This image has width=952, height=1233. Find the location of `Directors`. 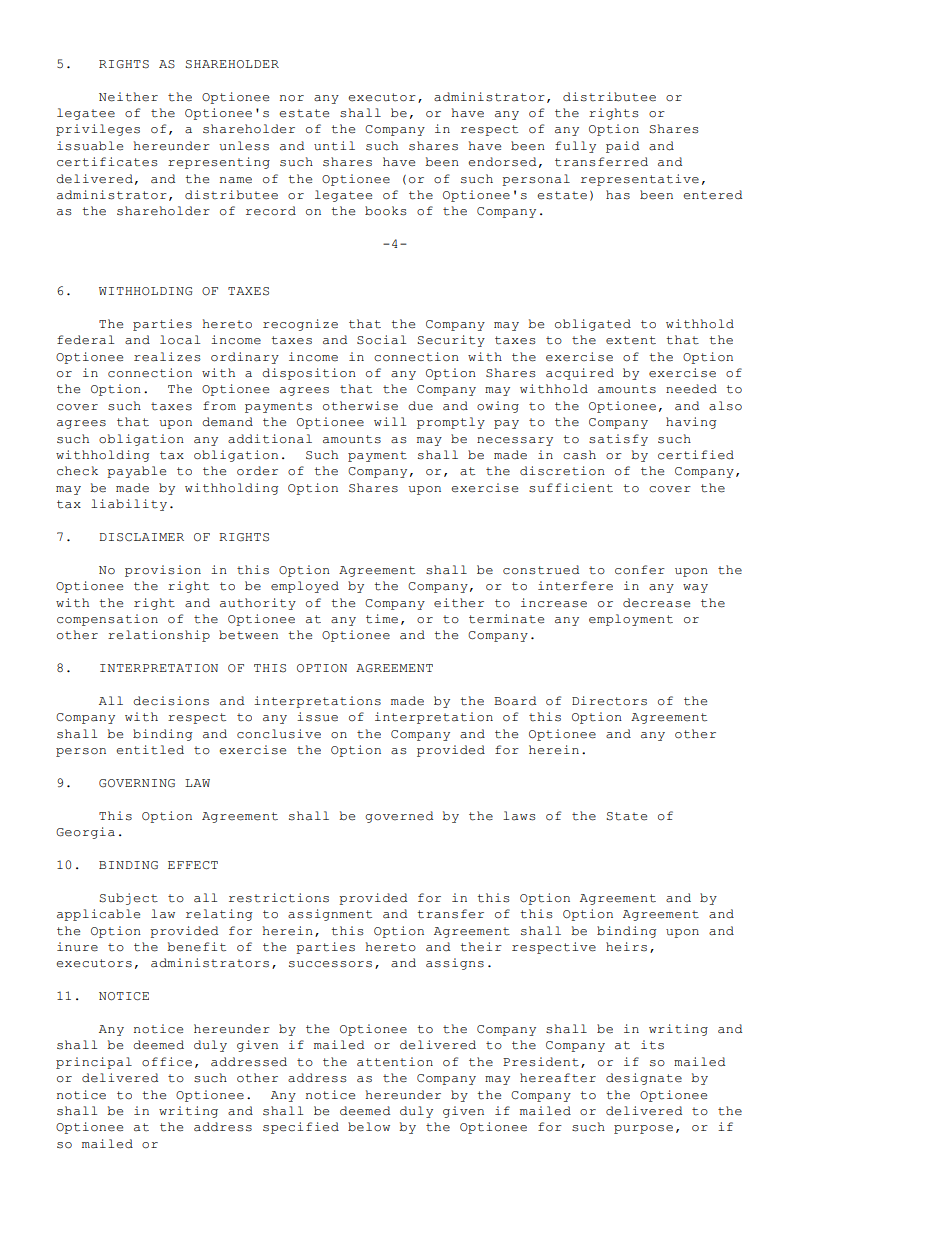

Directors is located at coordinates (609, 701).
